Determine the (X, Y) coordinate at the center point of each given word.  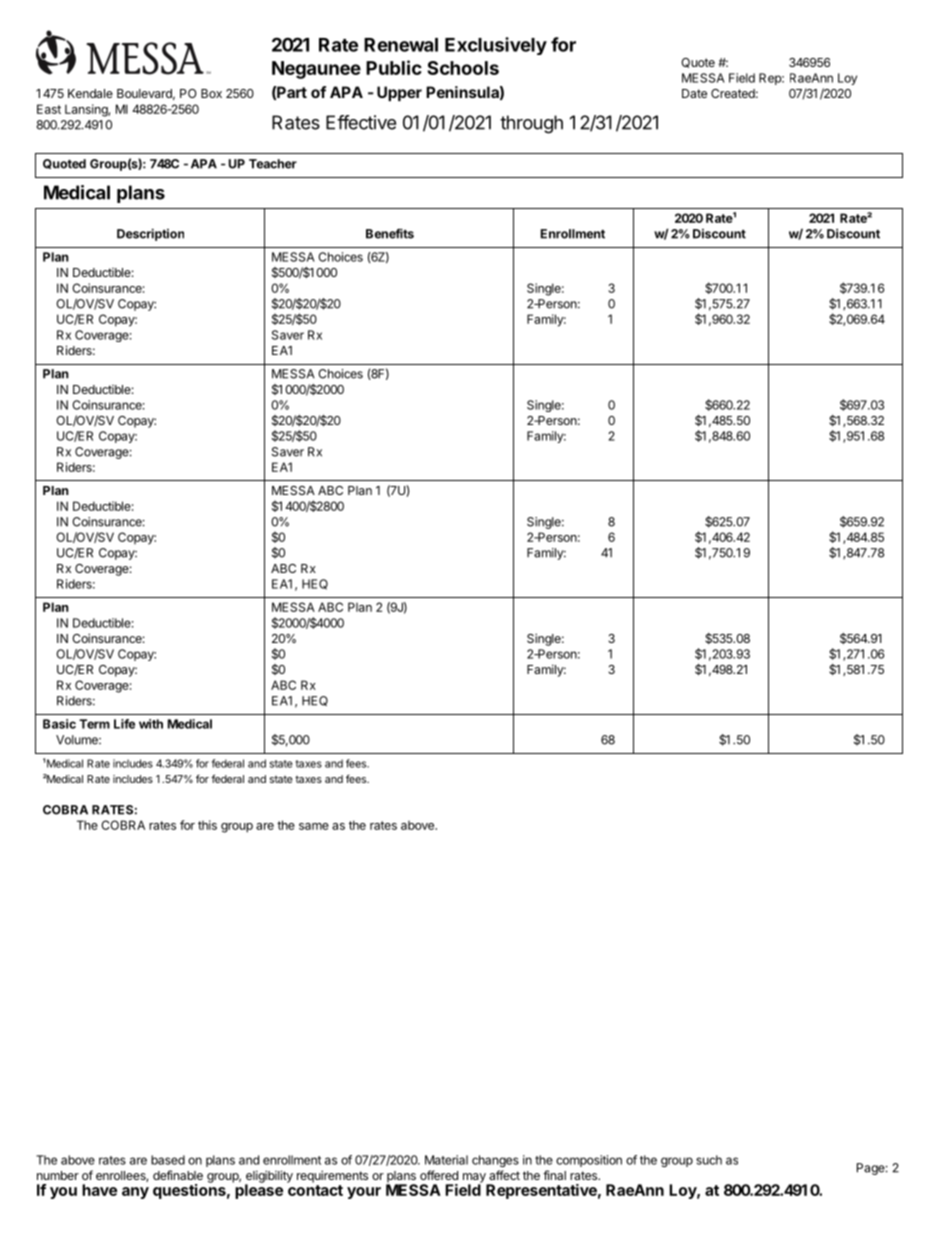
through (531, 124)
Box (211, 93)
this (207, 825)
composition (589, 1161)
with (151, 724)
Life (124, 724)
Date (694, 93)
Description (150, 234)
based (168, 1160)
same (314, 826)
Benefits (390, 233)
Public (394, 67)
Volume (78, 740)
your (364, 1193)
